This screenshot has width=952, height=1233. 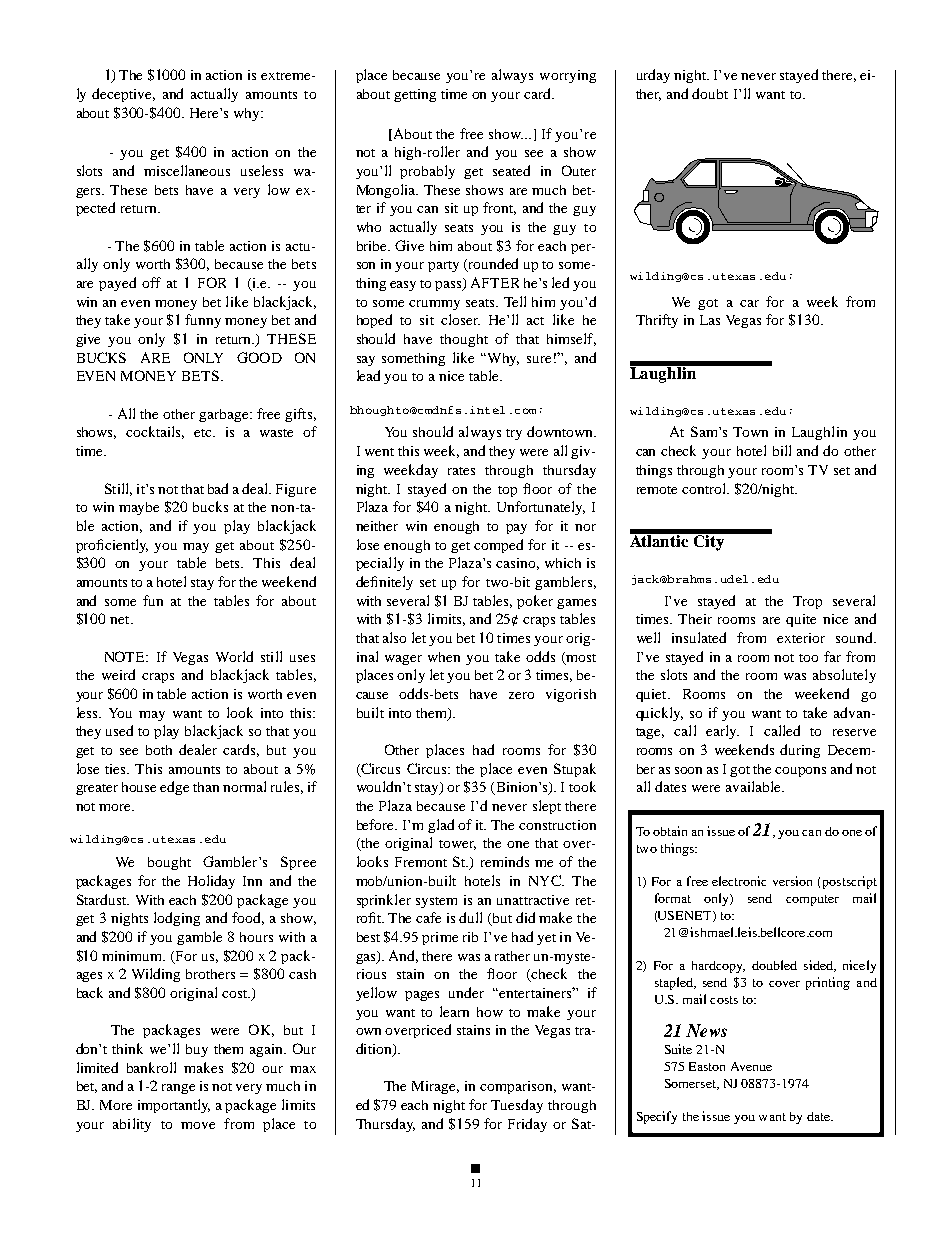 What do you see at coordinates (464, 340) in the screenshot?
I see `thought` at bounding box center [464, 340].
